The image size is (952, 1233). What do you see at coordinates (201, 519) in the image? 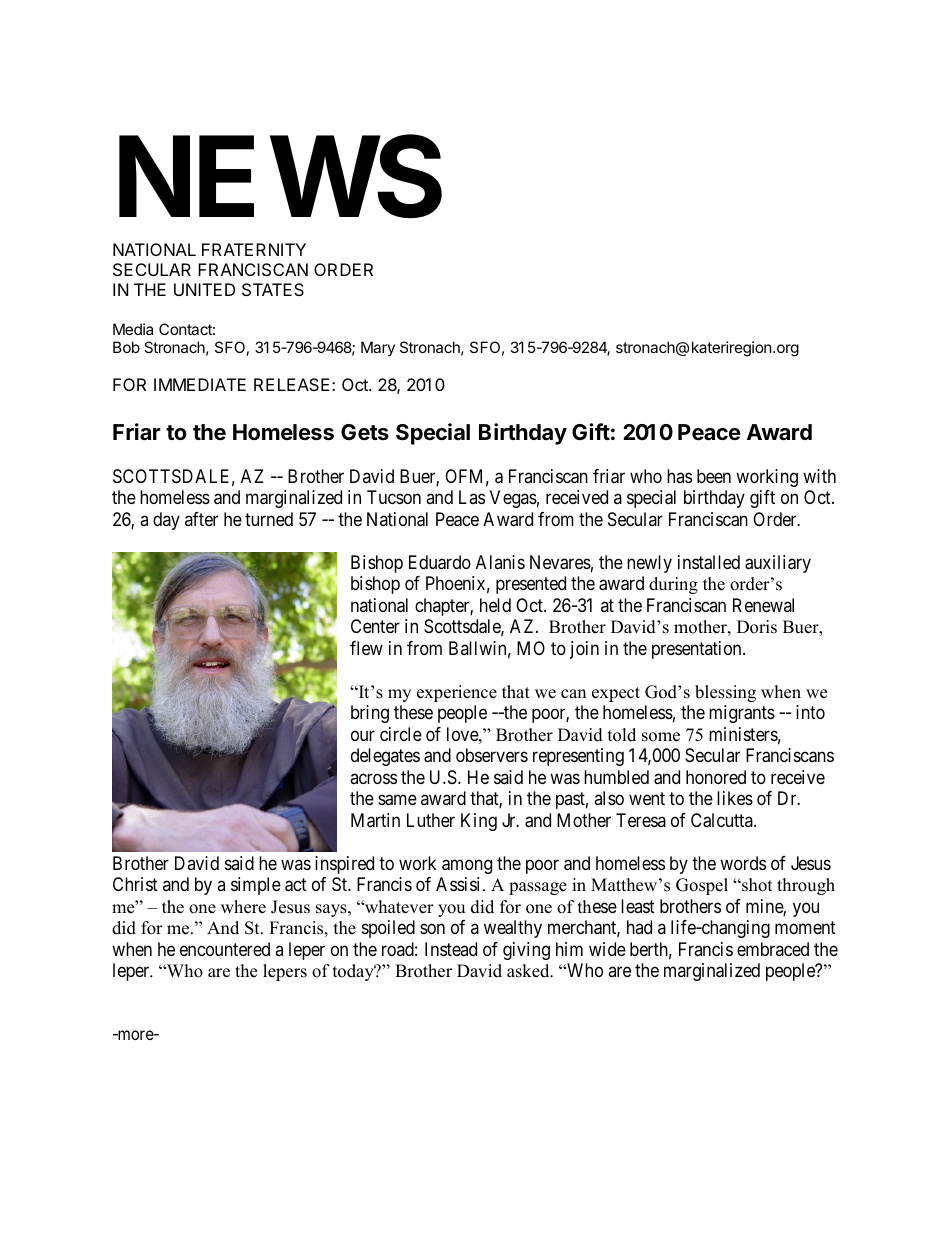
I see `after` at bounding box center [201, 519].
